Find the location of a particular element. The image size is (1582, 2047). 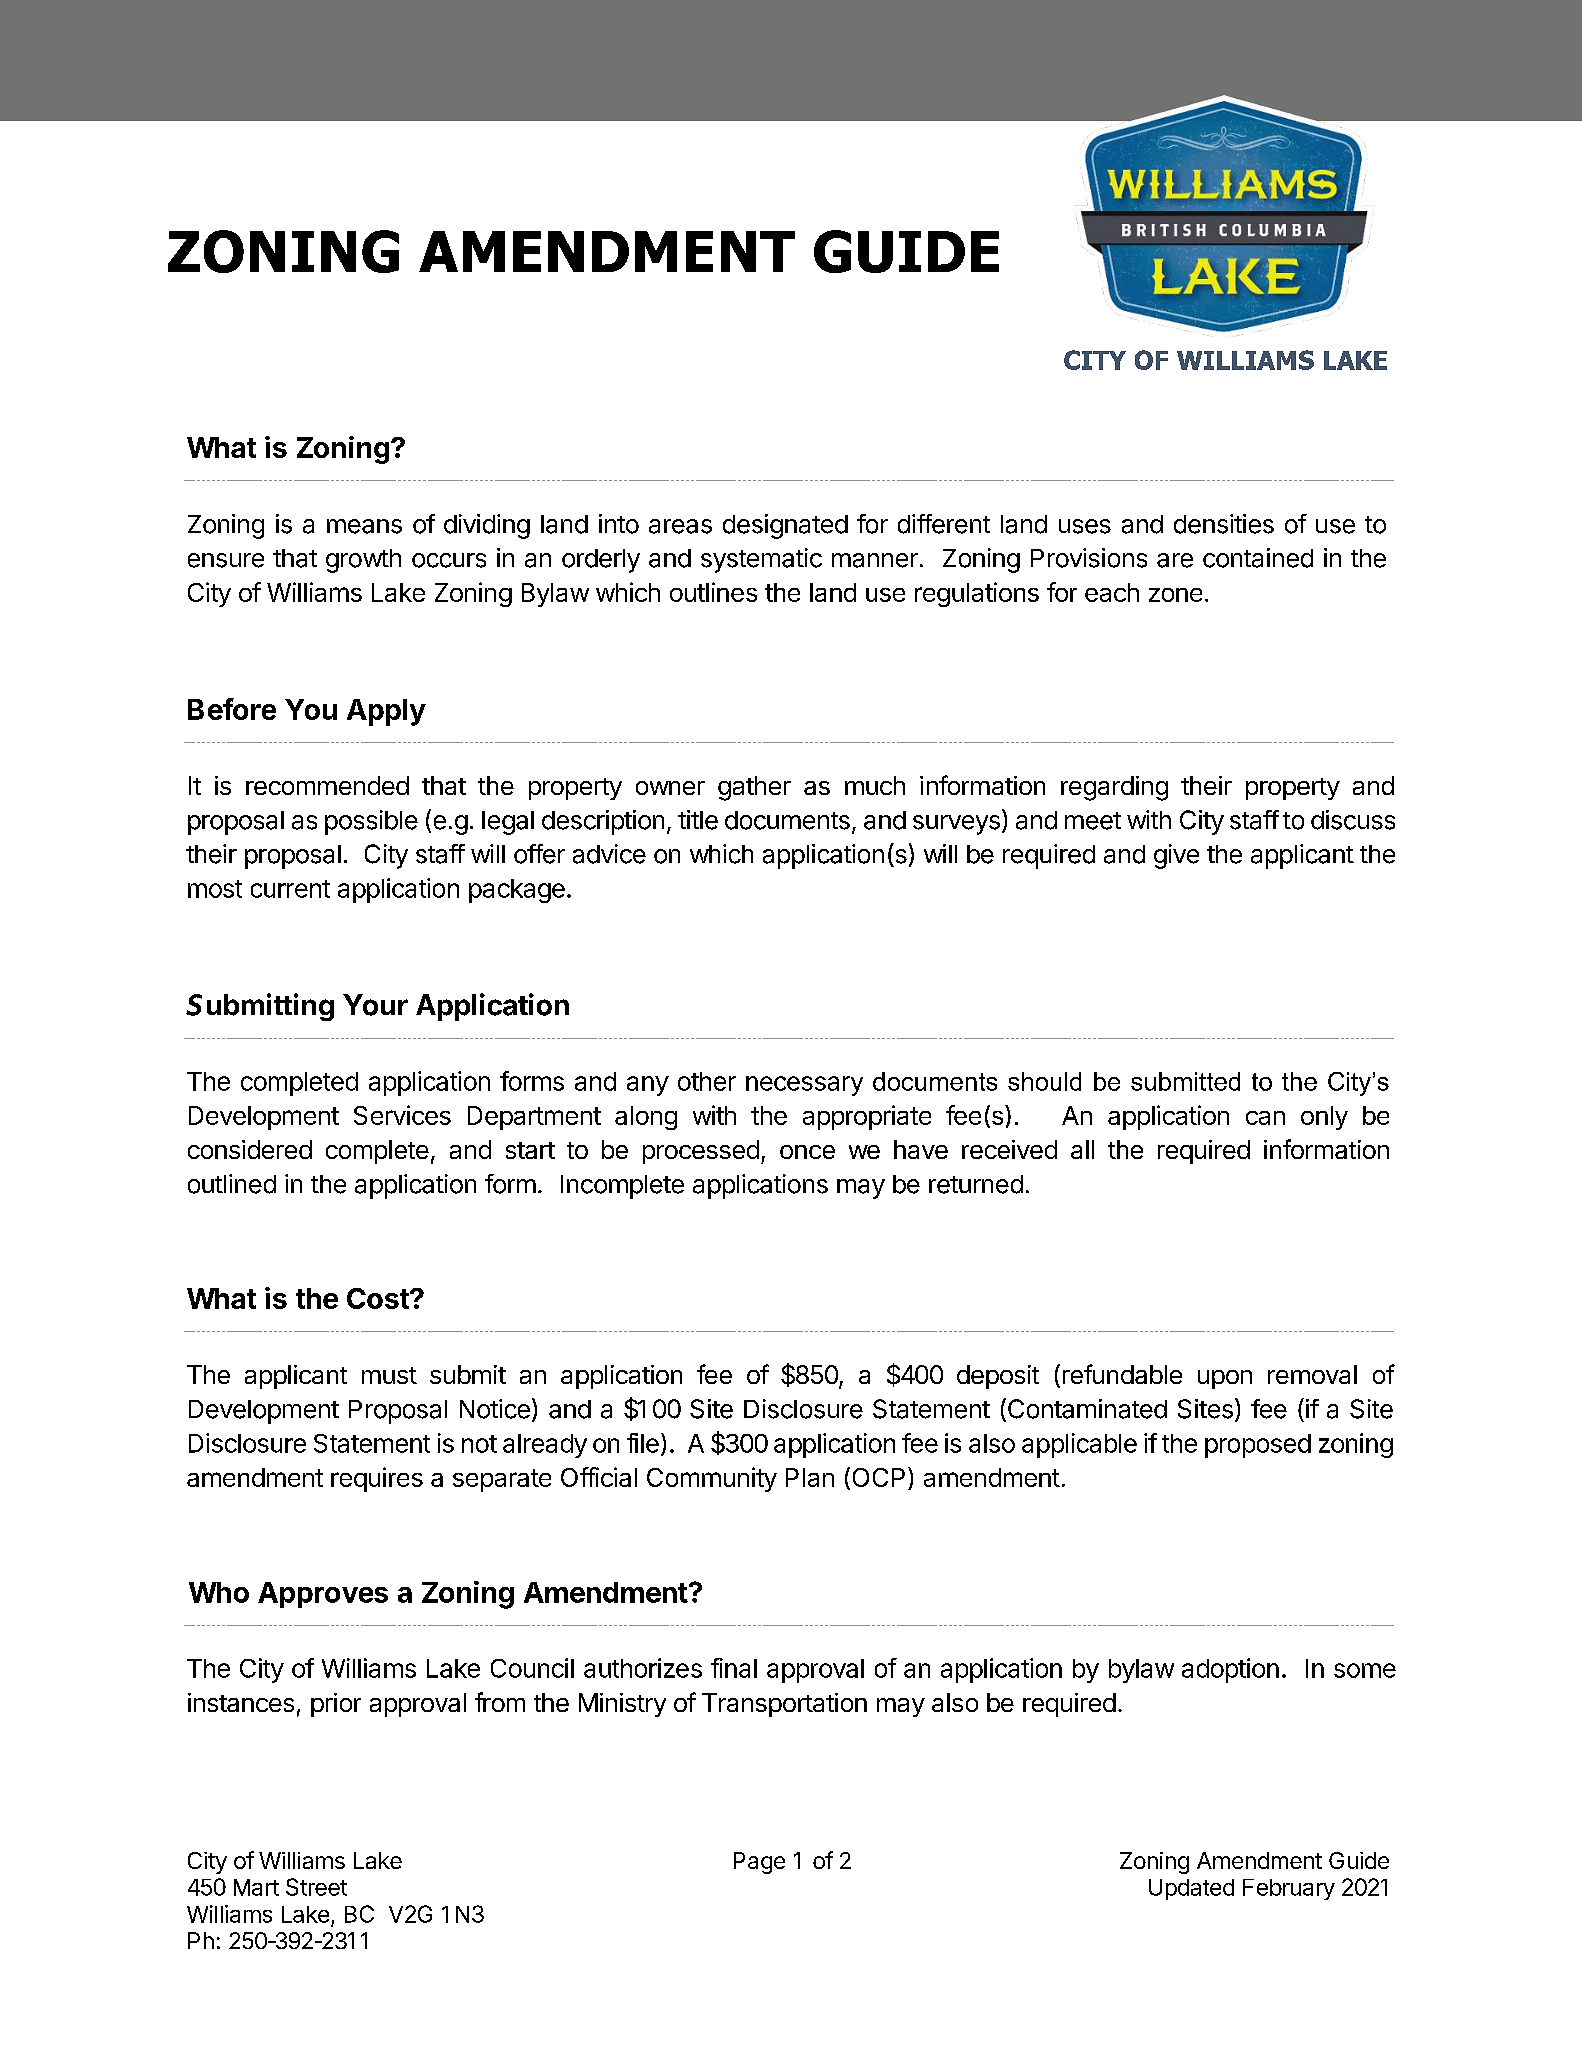

Street is located at coordinates (316, 1887).
